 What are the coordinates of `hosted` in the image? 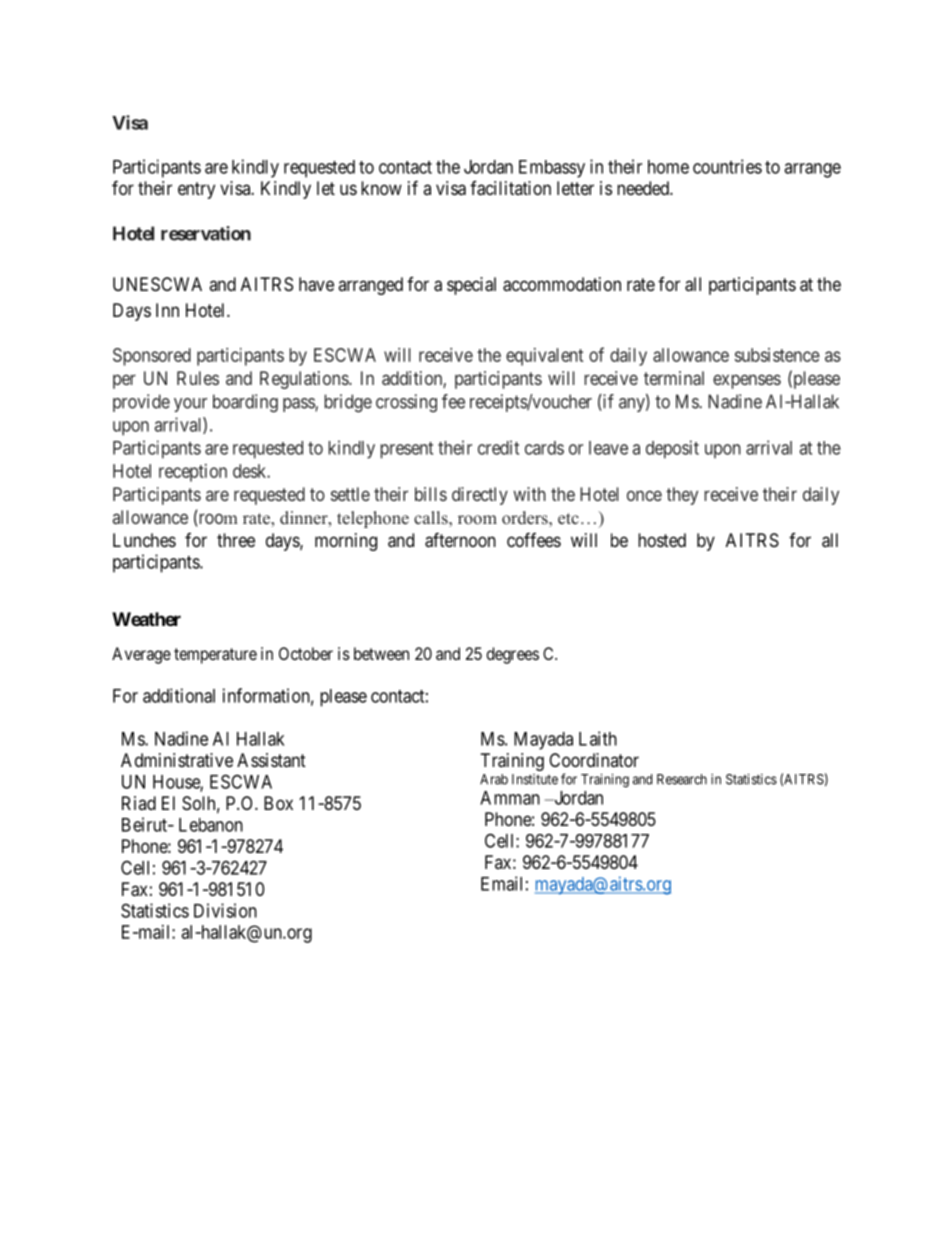 It's located at (662, 540).
